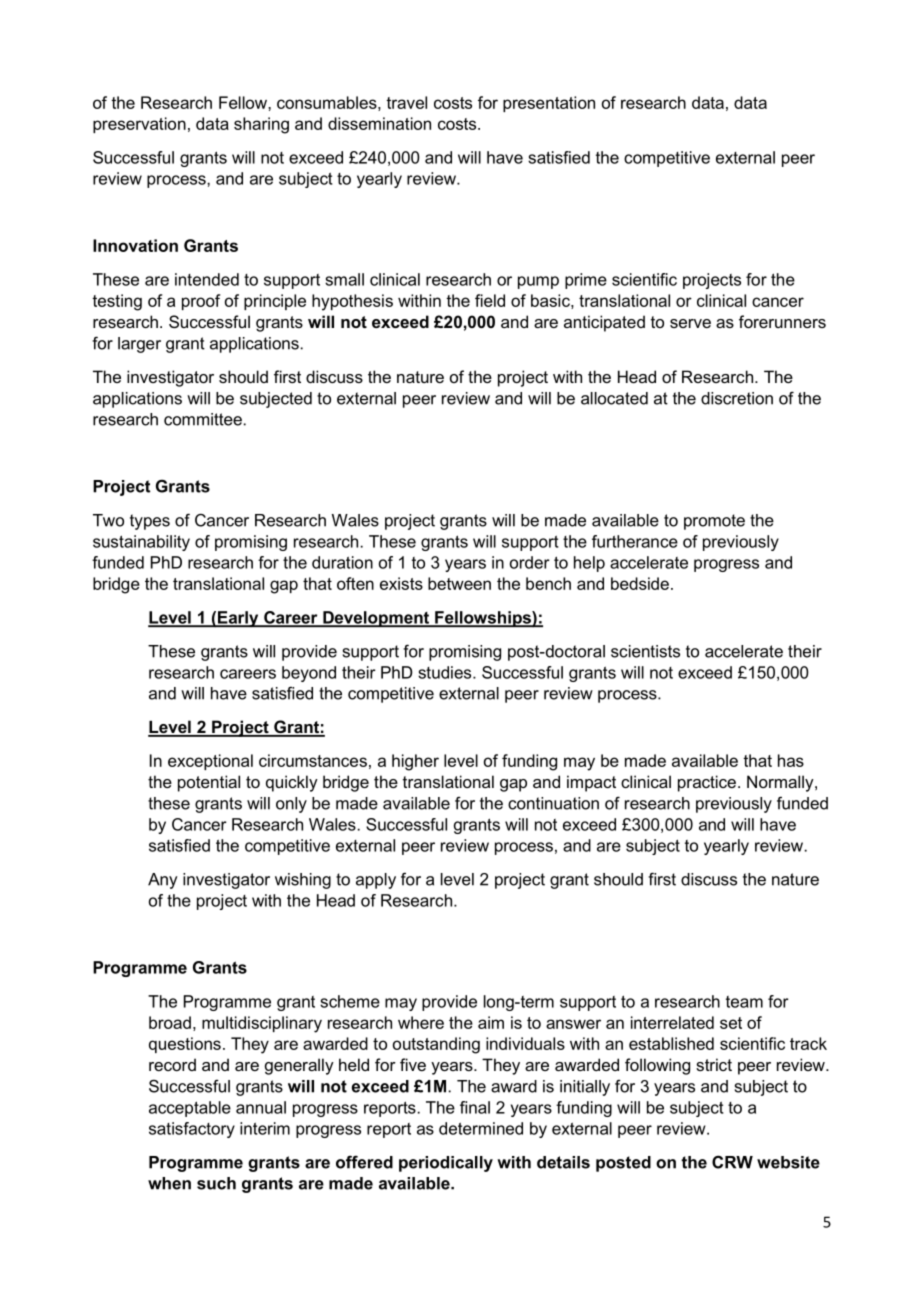  What do you see at coordinates (446, 1164) in the screenshot?
I see `periodically` at bounding box center [446, 1164].
